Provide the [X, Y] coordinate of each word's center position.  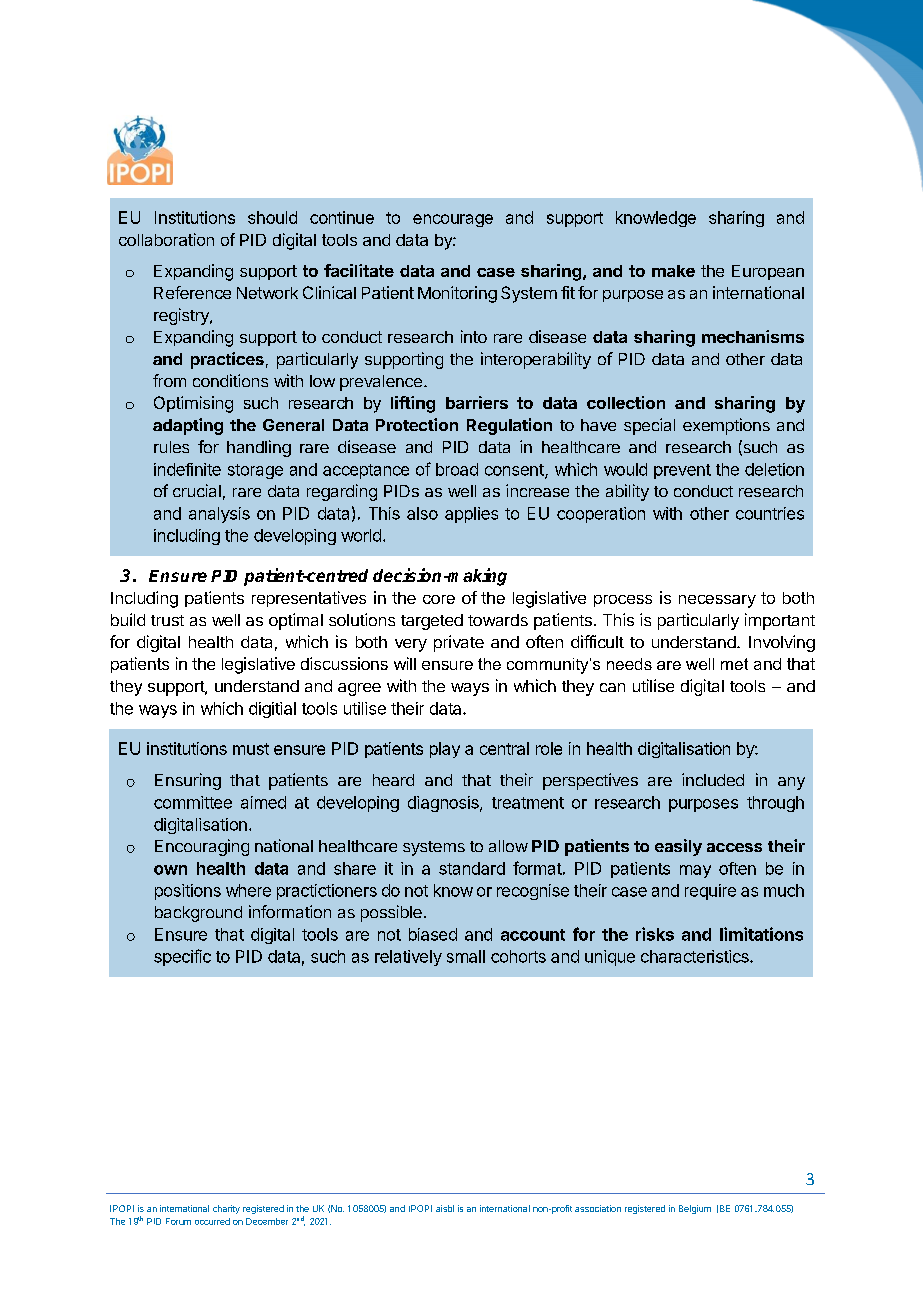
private [459, 643]
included [713, 779]
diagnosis [444, 804]
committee [193, 802]
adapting [188, 426]
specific [182, 957]
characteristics [696, 956]
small [466, 956]
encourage [453, 220]
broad [457, 469]
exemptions [726, 426]
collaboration [166, 239]
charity [226, 1209]
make [673, 271]
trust [167, 620]
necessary [717, 601]
